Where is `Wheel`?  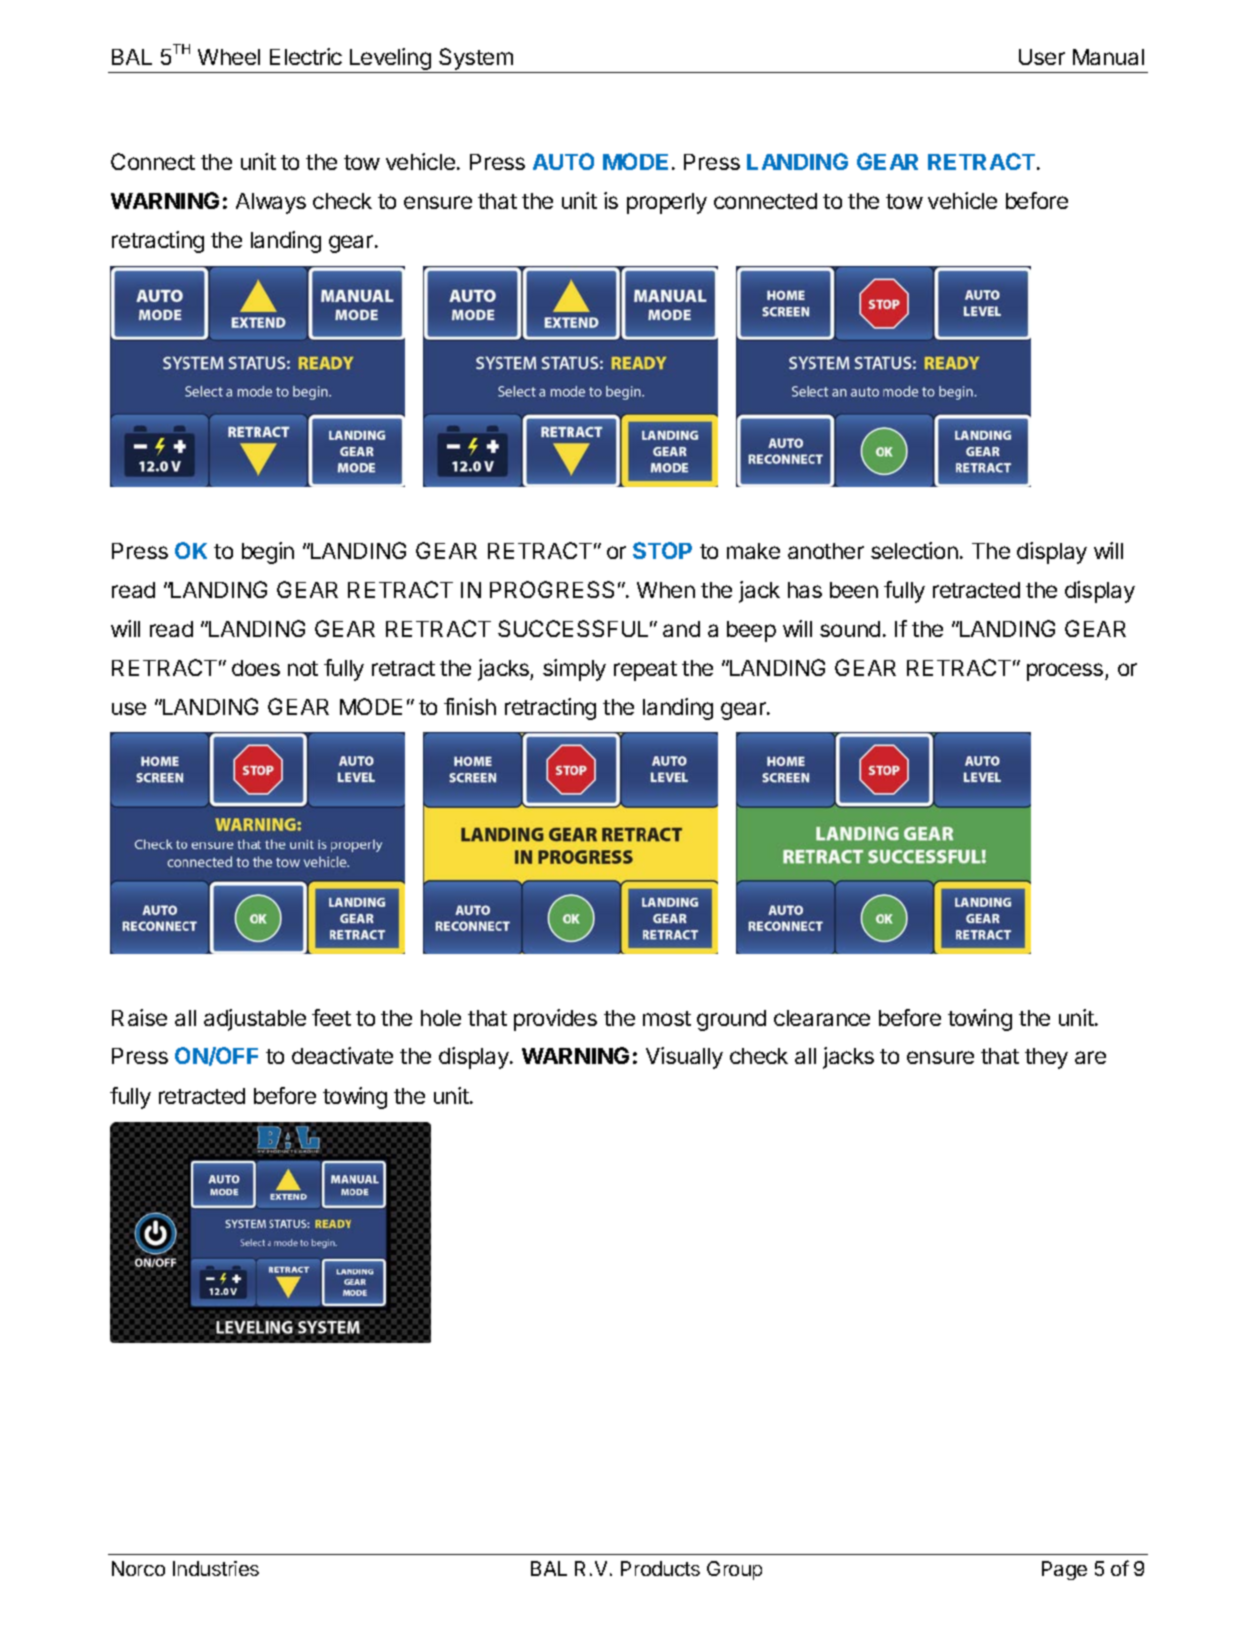 Wheel is located at coordinates (229, 57).
